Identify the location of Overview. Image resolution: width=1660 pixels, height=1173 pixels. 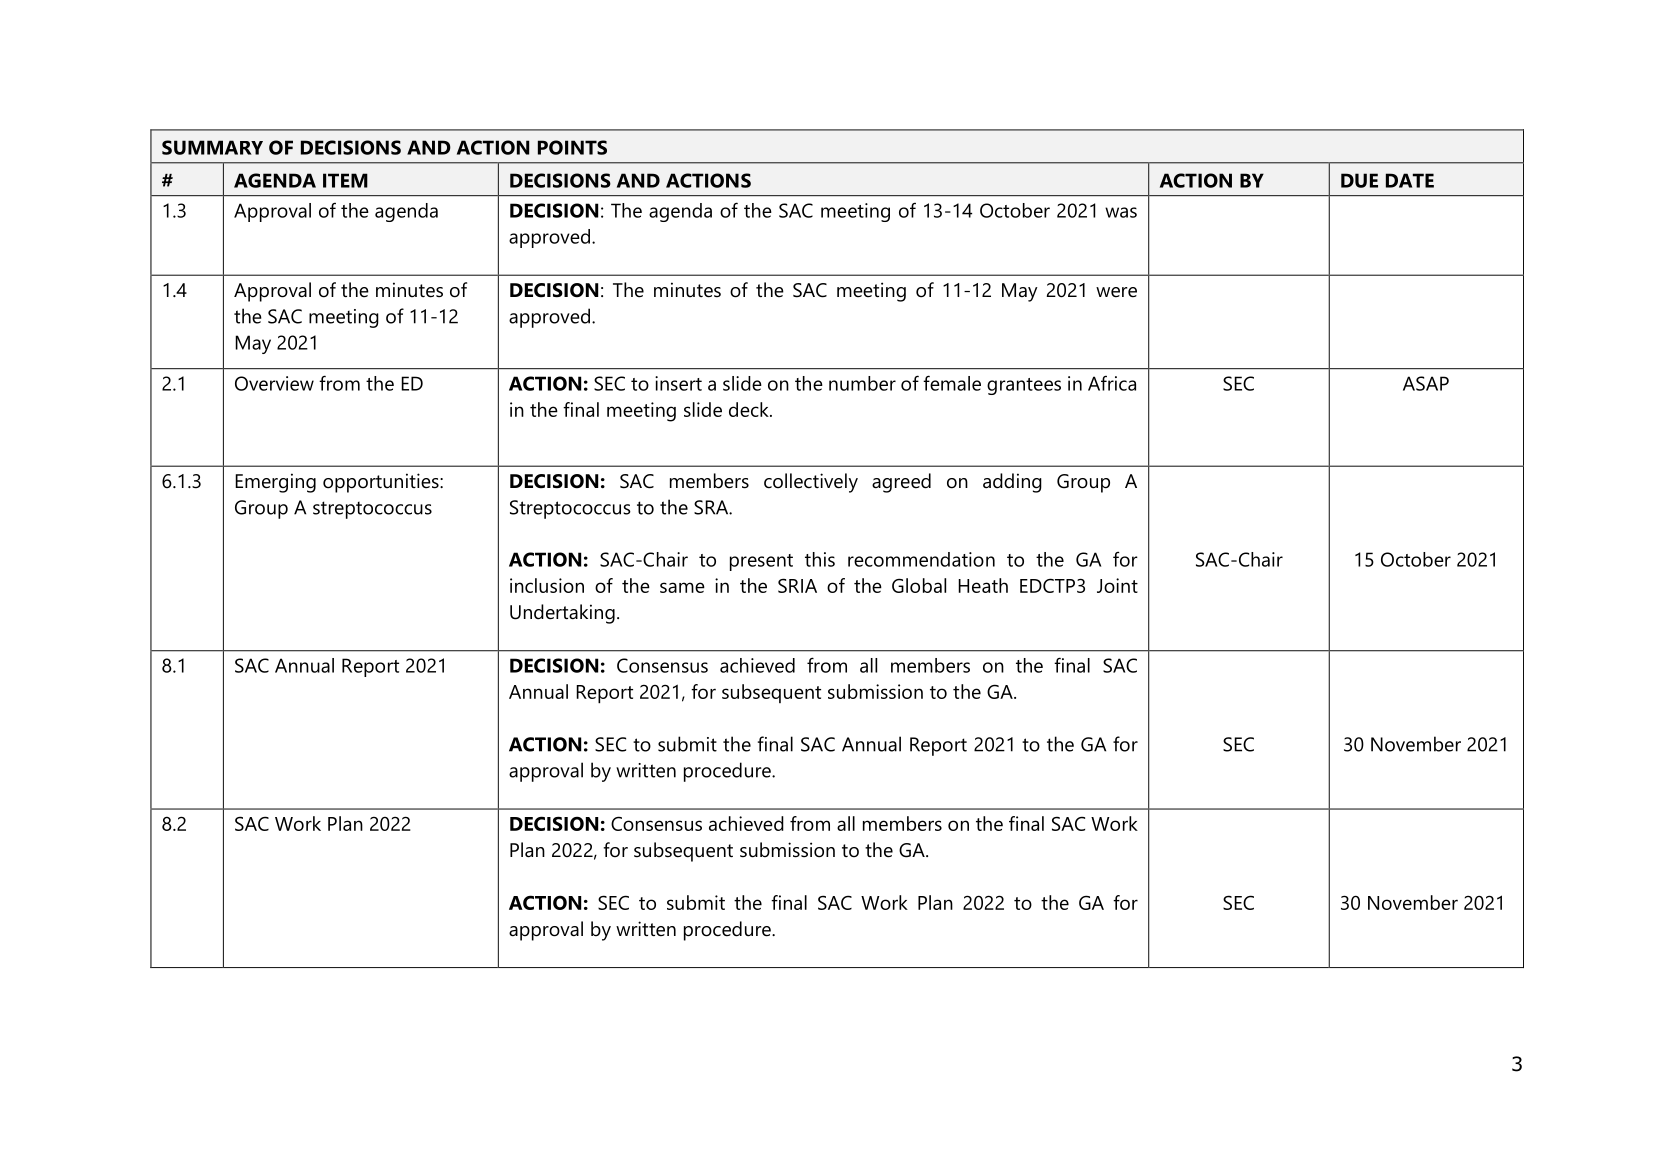
(274, 383).
